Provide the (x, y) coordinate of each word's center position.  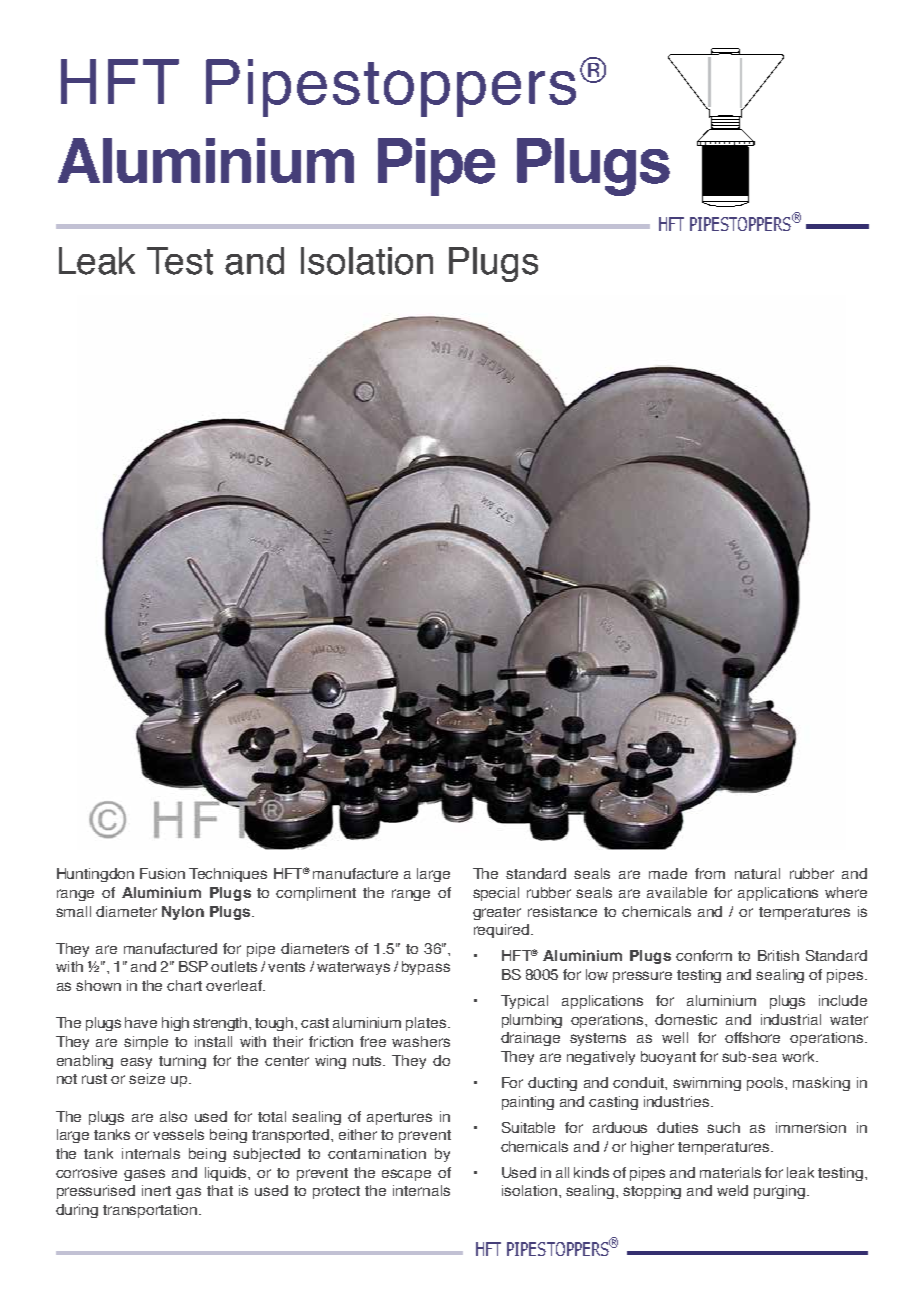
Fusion (162, 873)
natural (757, 873)
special (496, 894)
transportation (151, 1211)
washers (421, 1041)
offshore (752, 1037)
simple (146, 1043)
